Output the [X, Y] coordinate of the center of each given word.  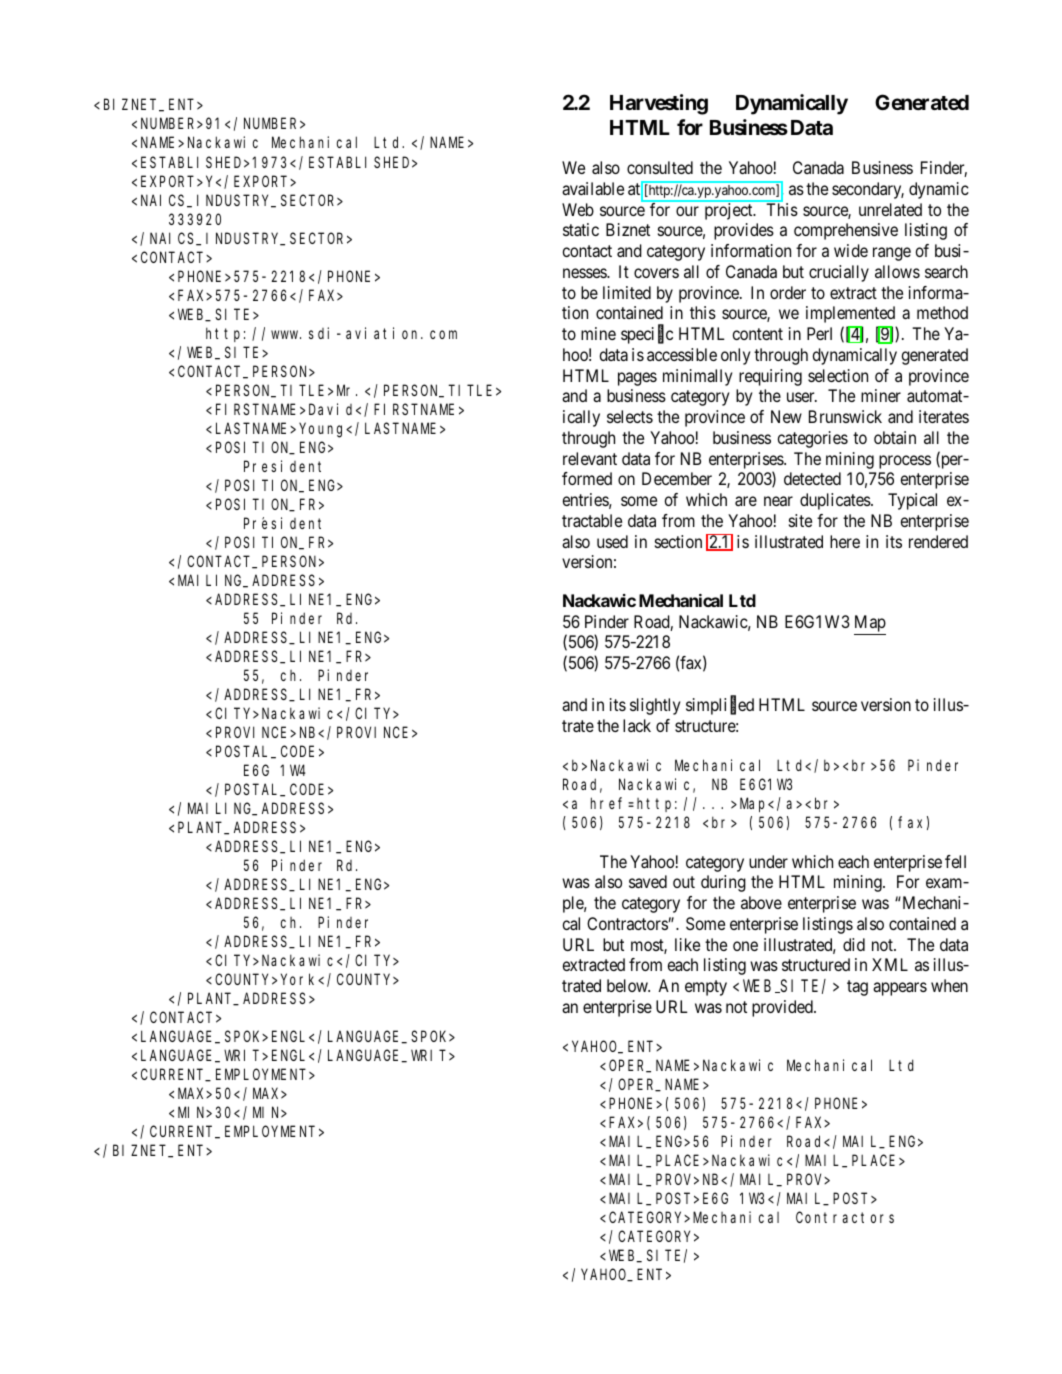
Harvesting [659, 104]
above [761, 902]
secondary [868, 190]
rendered [938, 541]
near [778, 501]
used [612, 541]
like [687, 944]
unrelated [890, 209]
